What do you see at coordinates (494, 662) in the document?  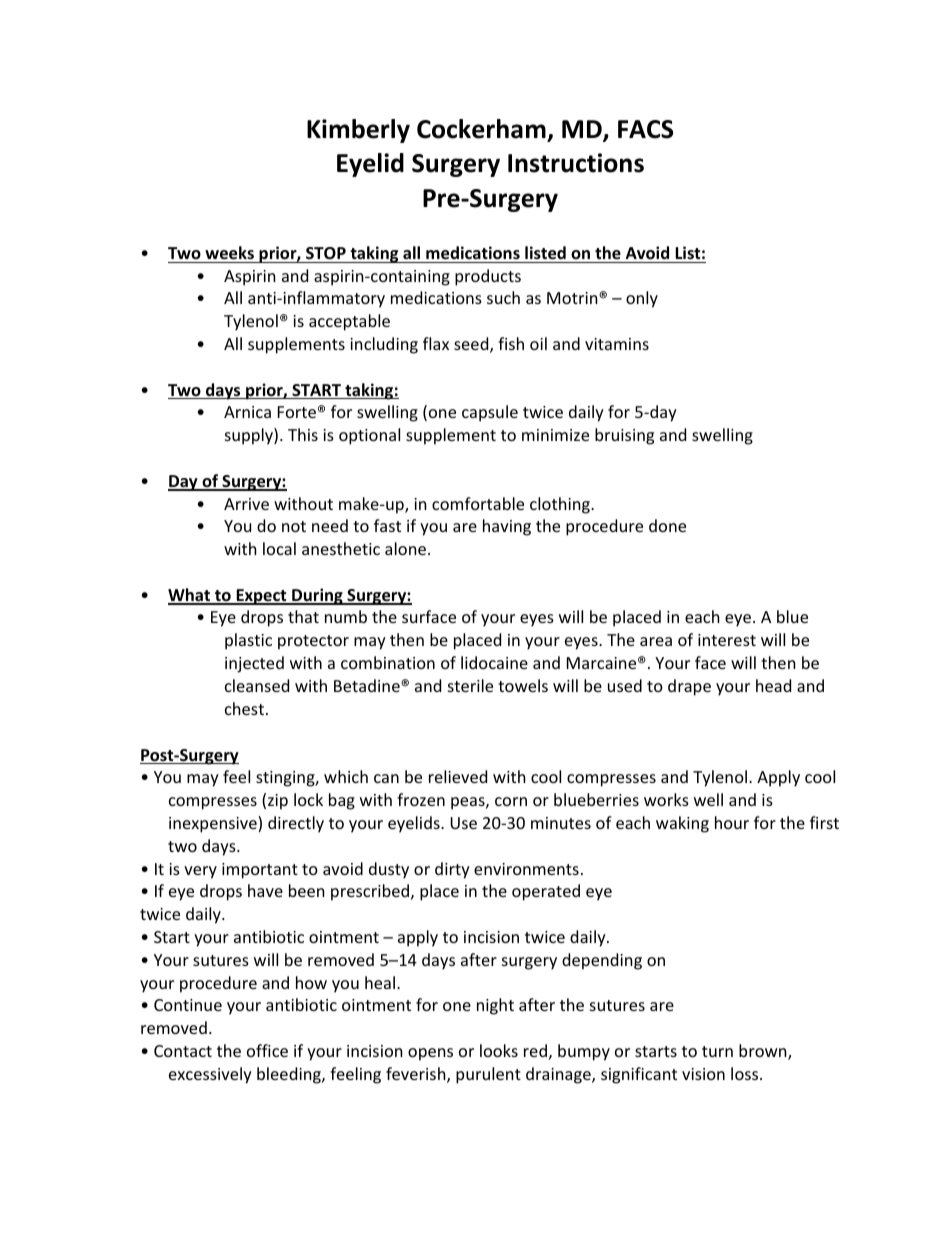 I see `lidocaine` at bounding box center [494, 662].
